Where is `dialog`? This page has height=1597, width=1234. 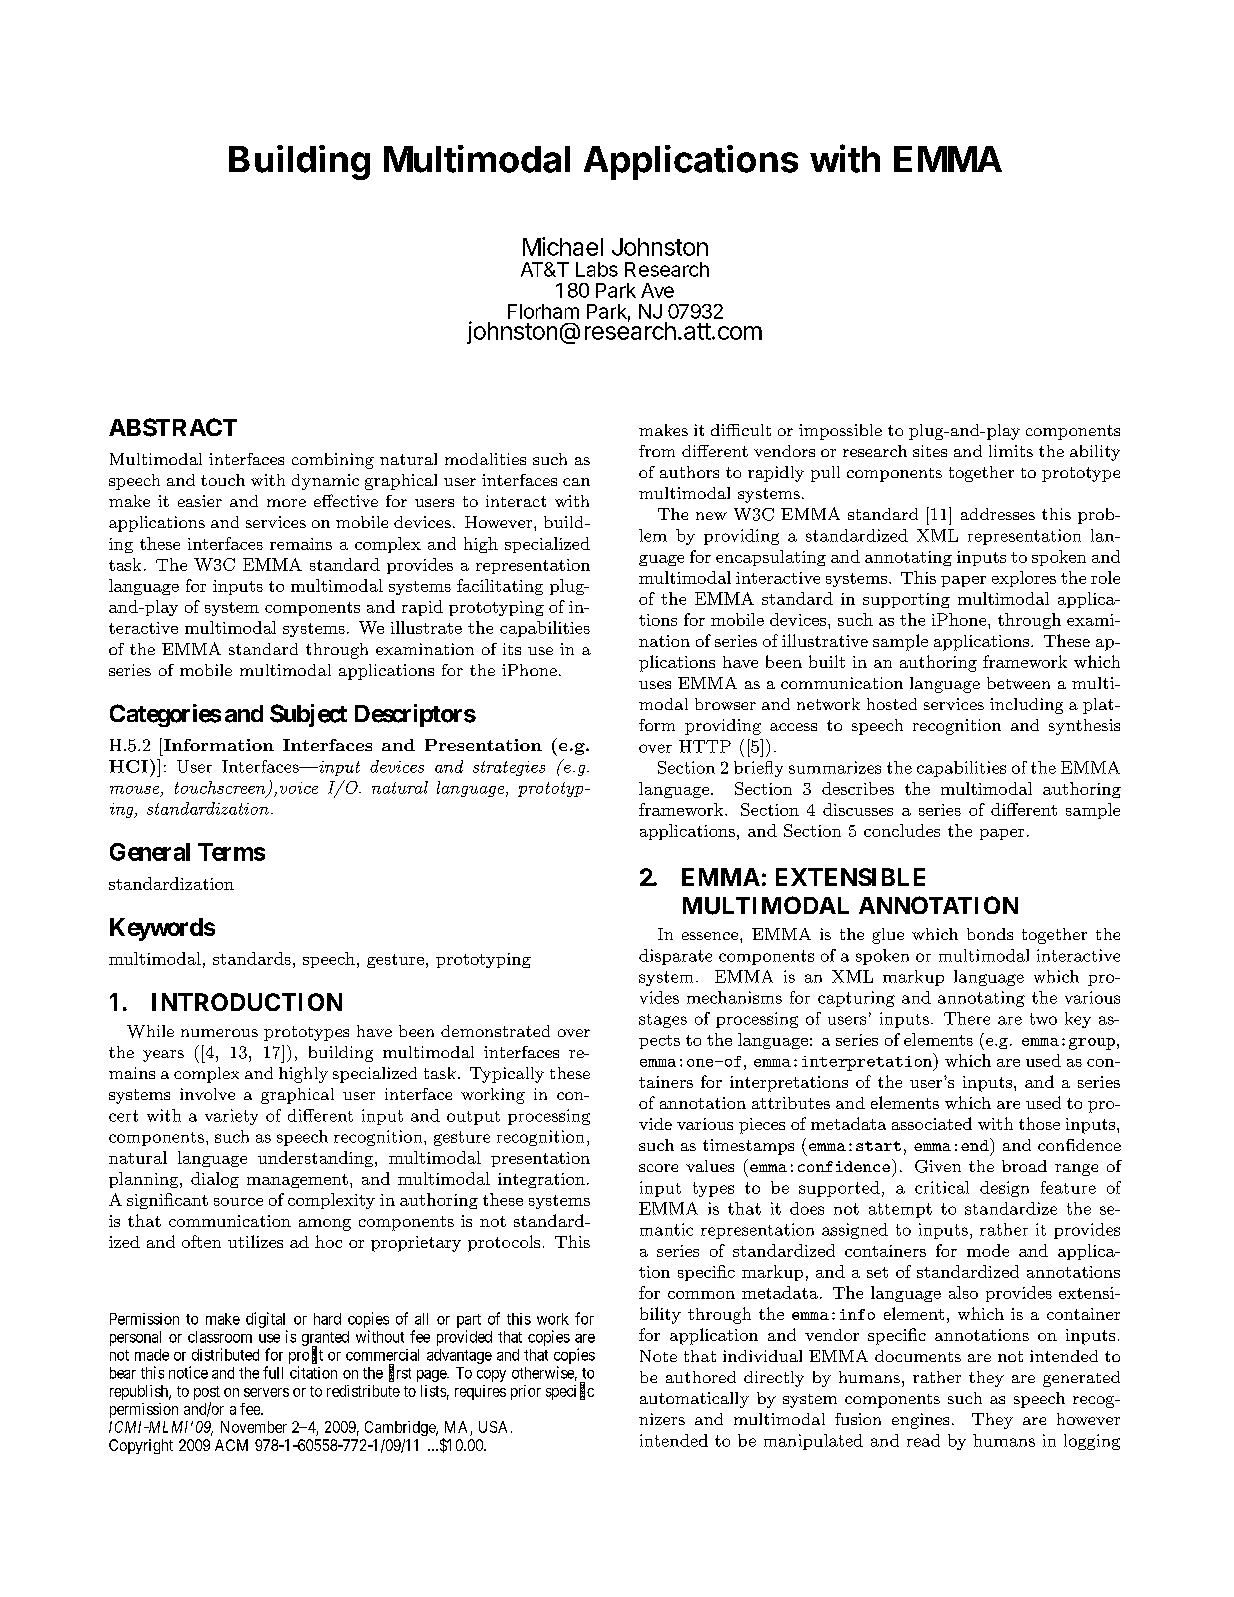 dialog is located at coordinates (215, 1180).
